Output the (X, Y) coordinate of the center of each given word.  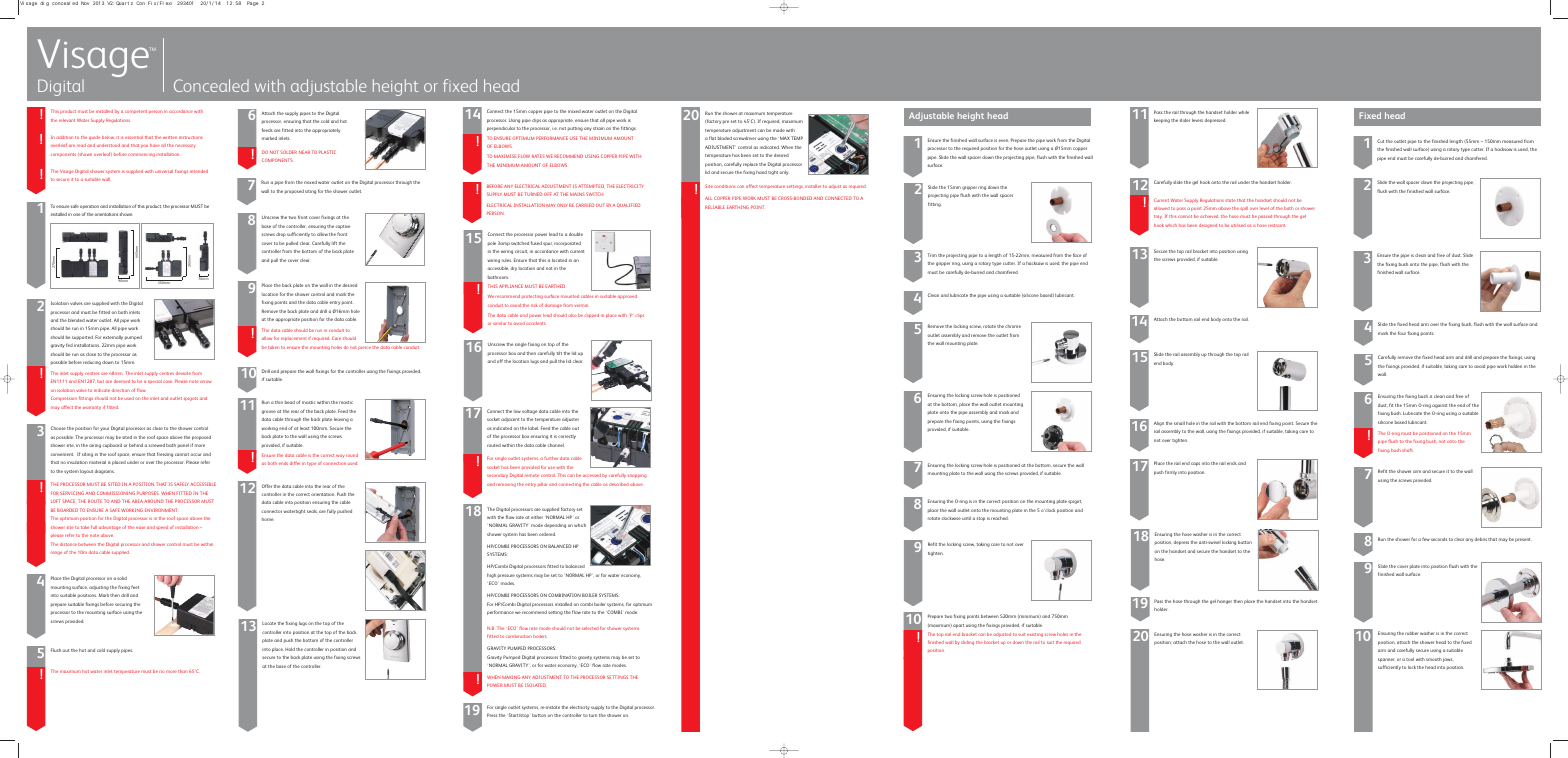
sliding (967, 643)
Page (252, 3)
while (1244, 112)
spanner (1386, 660)
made (779, 130)
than (183, 671)
